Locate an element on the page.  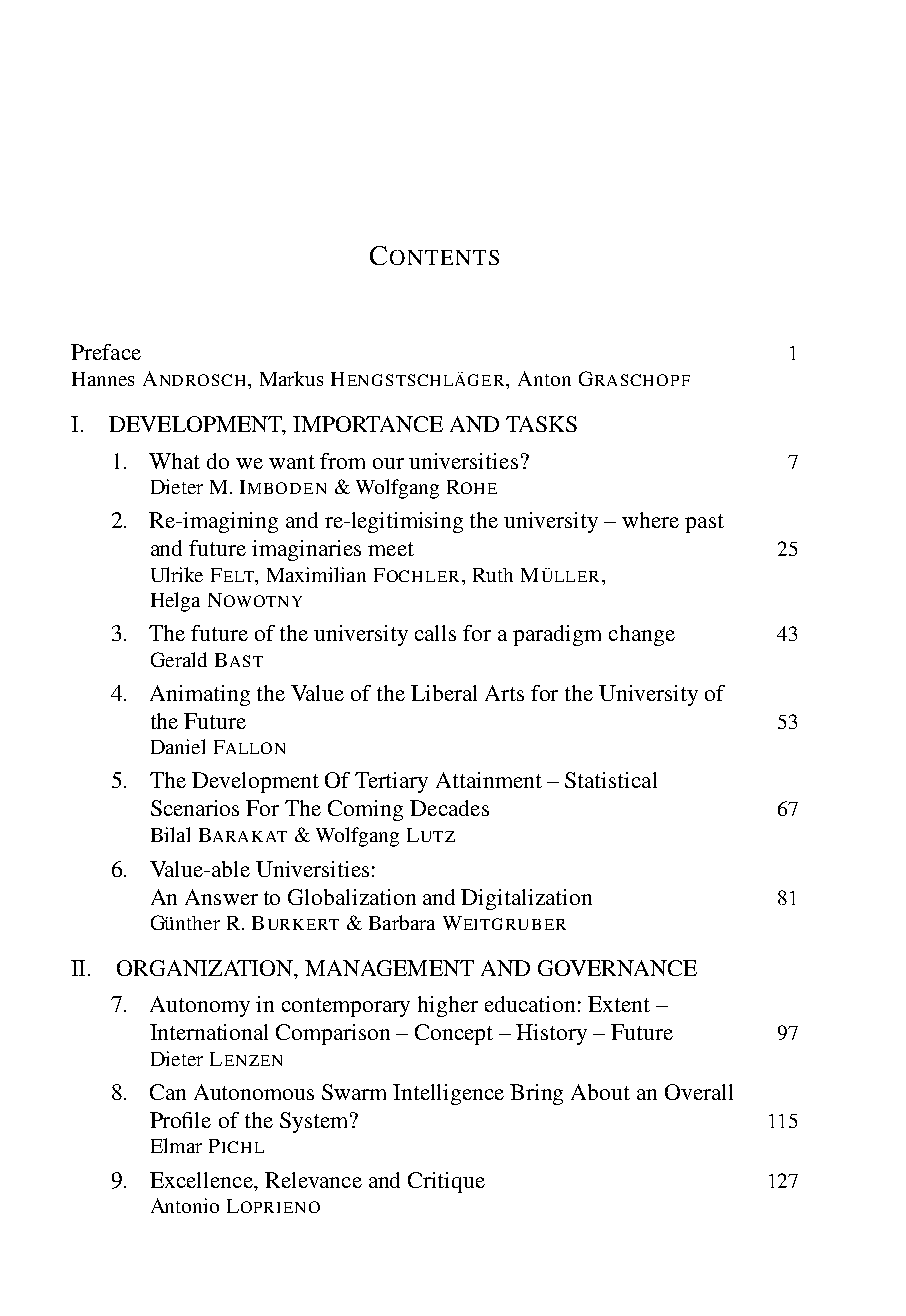
Excellence is located at coordinates (202, 1180).
